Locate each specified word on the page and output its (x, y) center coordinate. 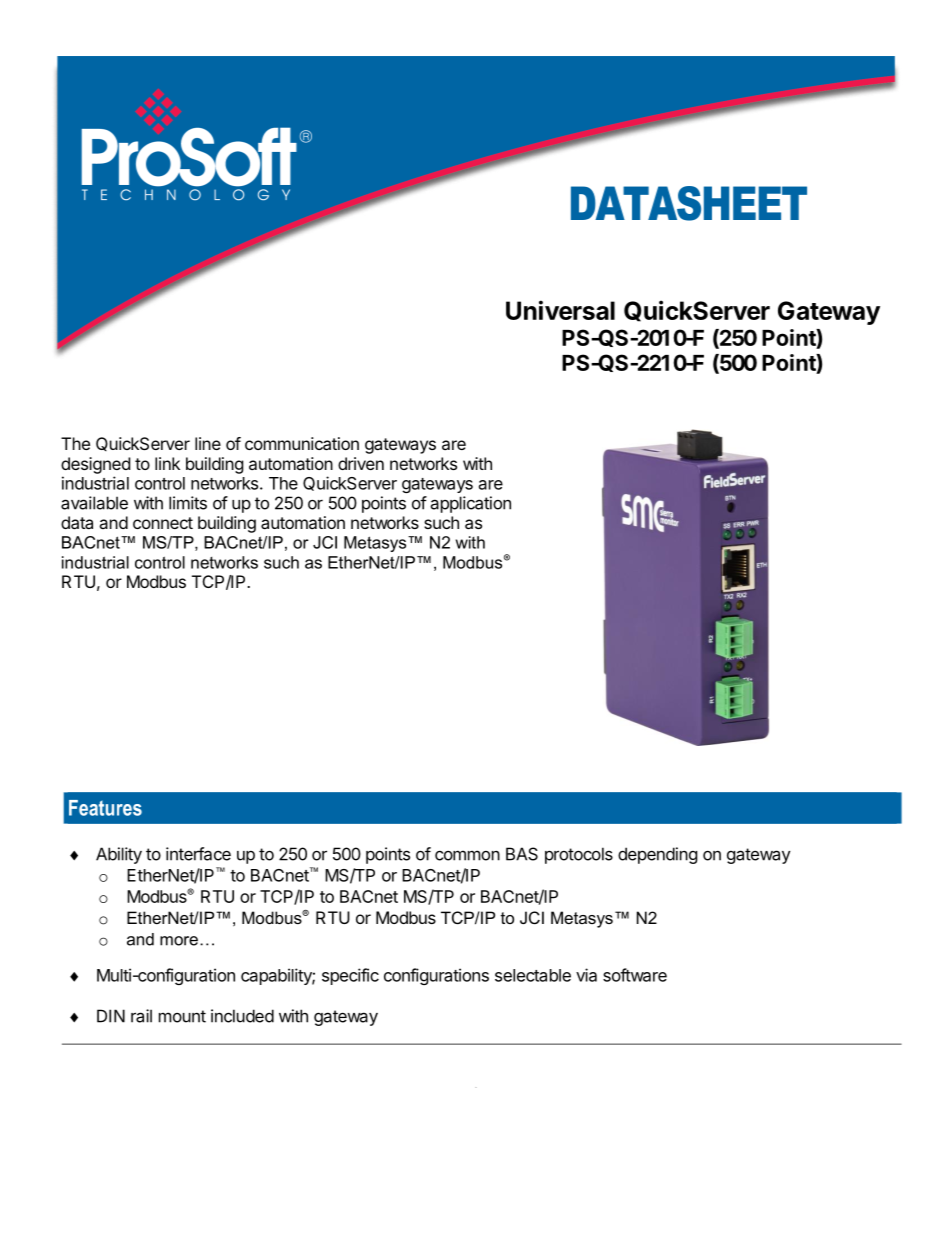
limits (188, 503)
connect (163, 523)
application (470, 504)
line (208, 443)
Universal (560, 310)
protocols (579, 855)
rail (141, 1016)
